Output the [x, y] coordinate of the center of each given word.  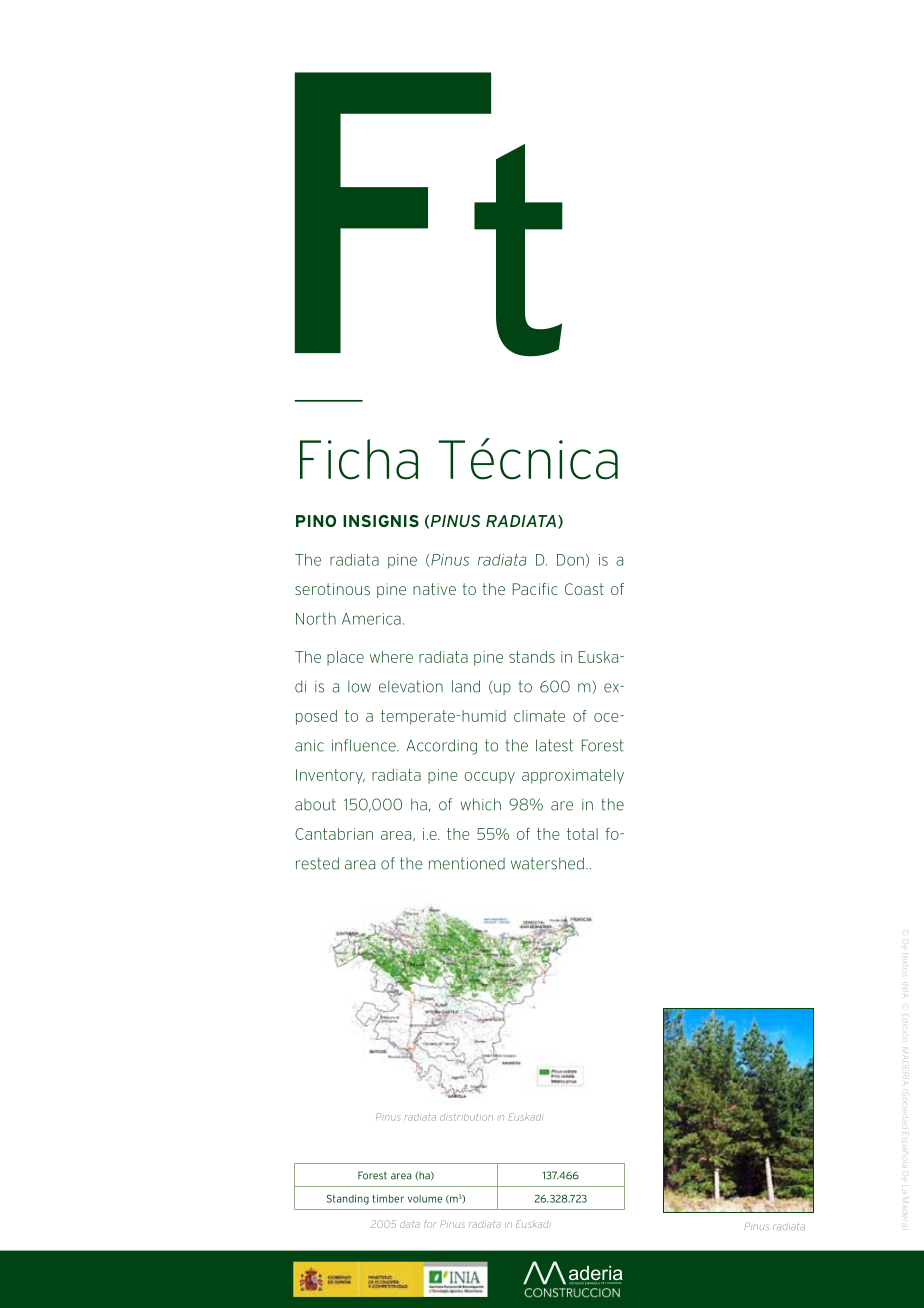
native [434, 589]
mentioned [467, 863]
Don [570, 560]
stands [532, 657]
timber [388, 1198]
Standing [348, 1199]
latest [554, 745]
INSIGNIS [381, 521]
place [345, 658]
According [441, 747]
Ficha [359, 459]
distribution [466, 1117]
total [582, 834]
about [315, 804]
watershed [547, 863]
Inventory [330, 776]
